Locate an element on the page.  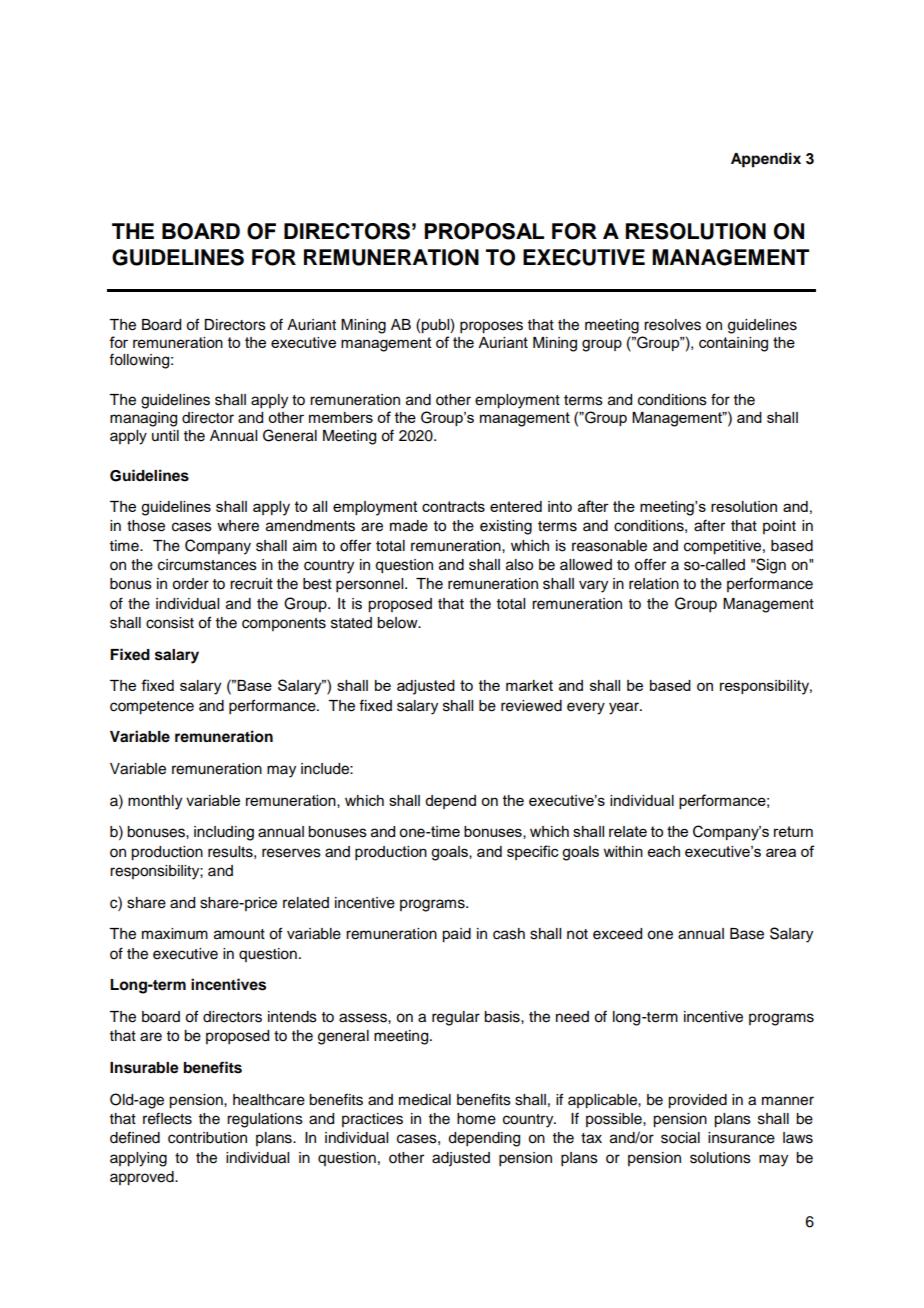
home is located at coordinates (476, 1119).
